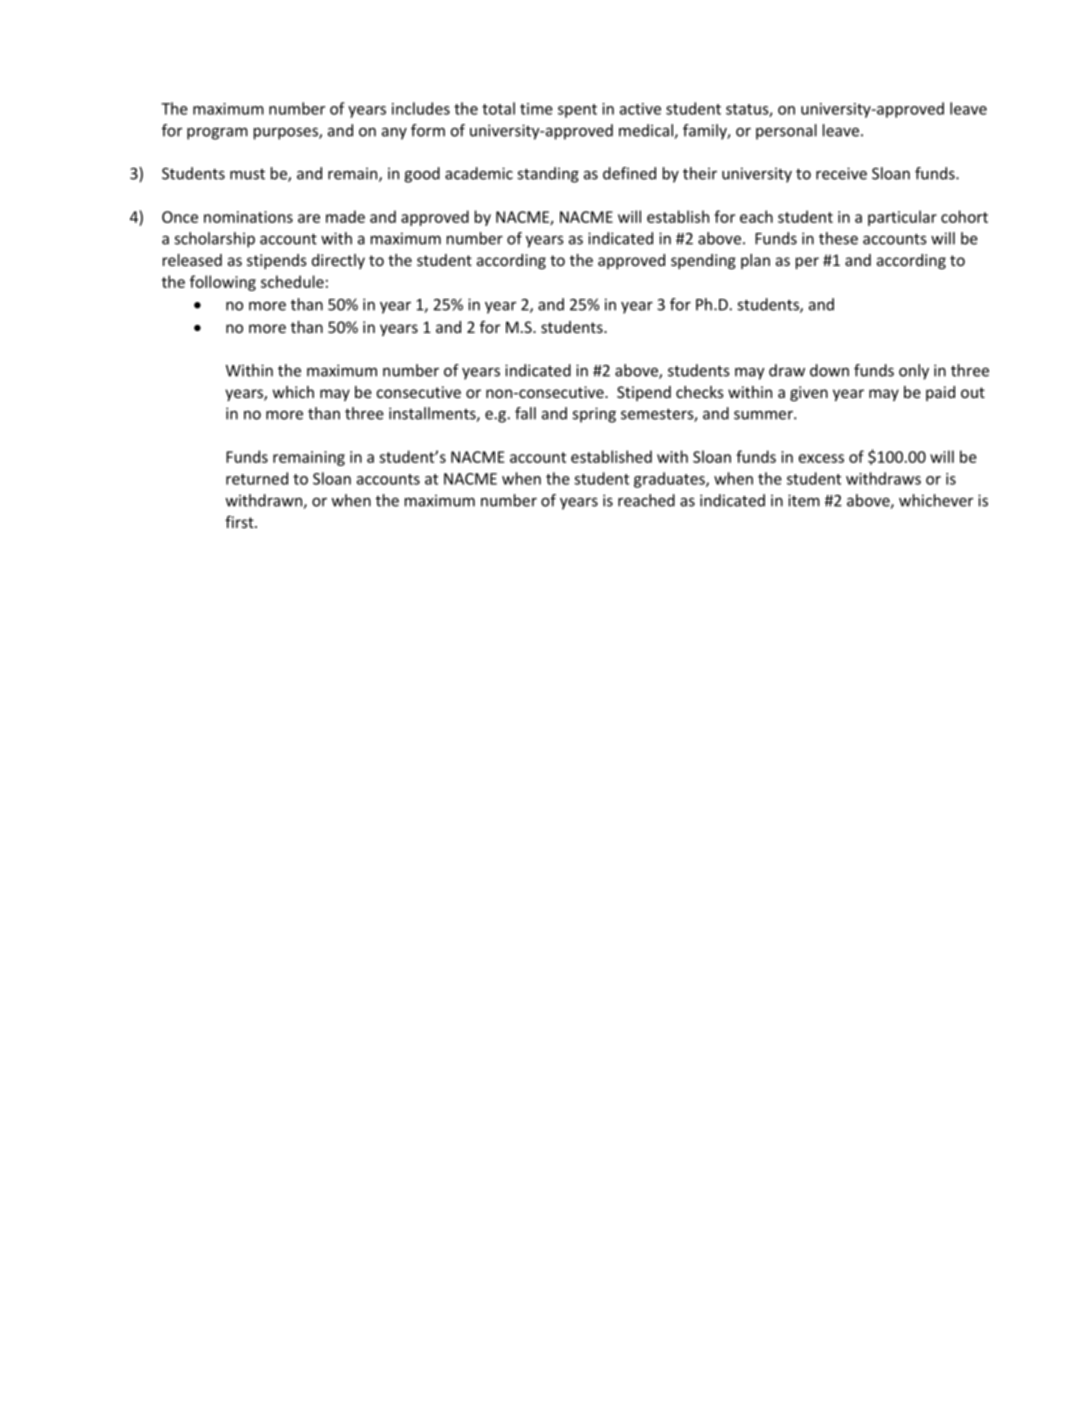 This screenshot has width=1086, height=1405. Describe the element at coordinates (292, 281) in the screenshot. I see `schedule` at that location.
